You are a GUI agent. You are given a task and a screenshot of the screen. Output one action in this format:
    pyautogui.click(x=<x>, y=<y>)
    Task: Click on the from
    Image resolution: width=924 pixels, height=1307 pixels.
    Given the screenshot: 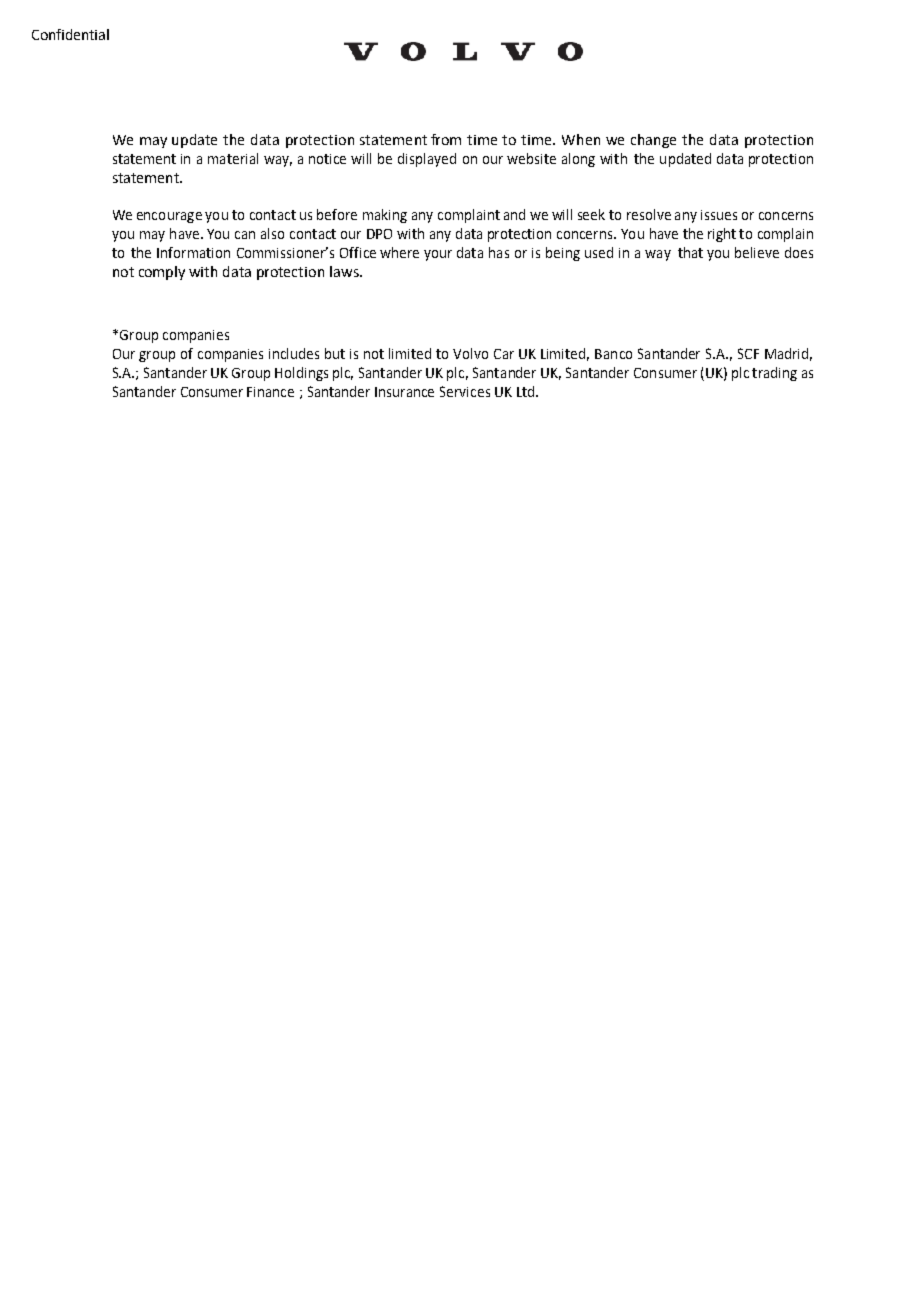 What is the action you would take?
    pyautogui.click(x=446, y=139)
